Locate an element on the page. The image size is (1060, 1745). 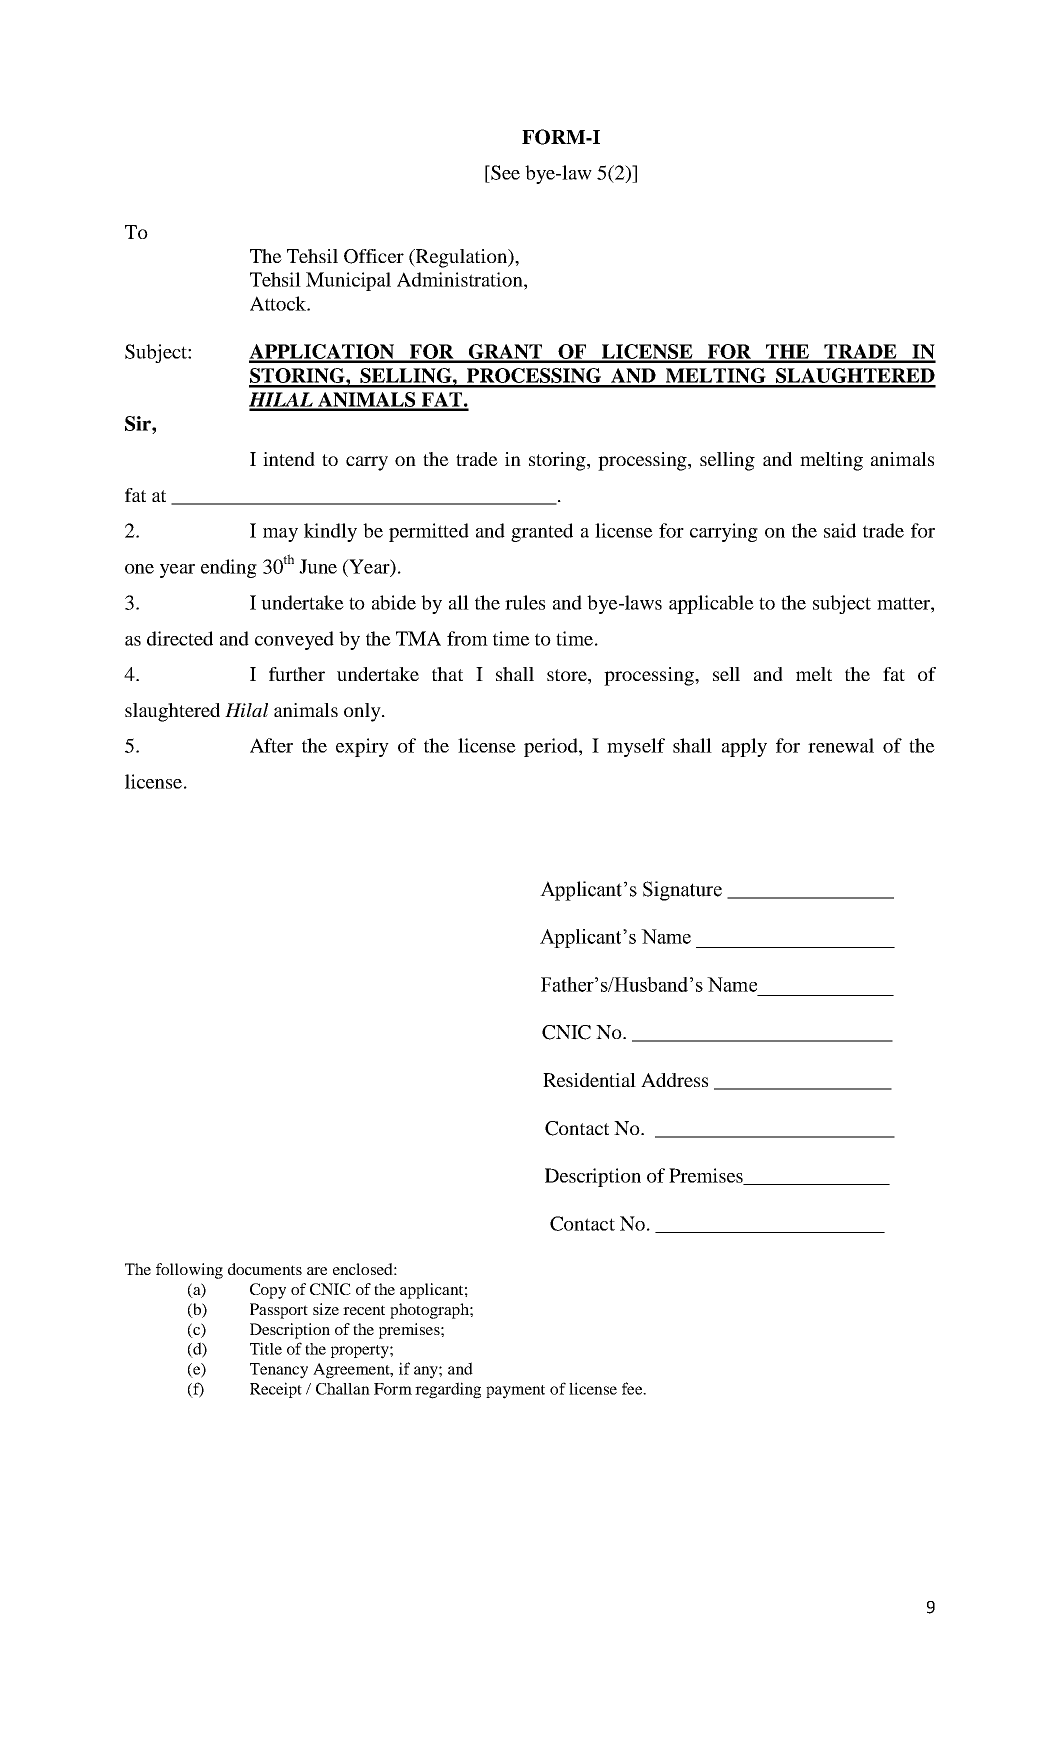
said is located at coordinates (840, 530).
